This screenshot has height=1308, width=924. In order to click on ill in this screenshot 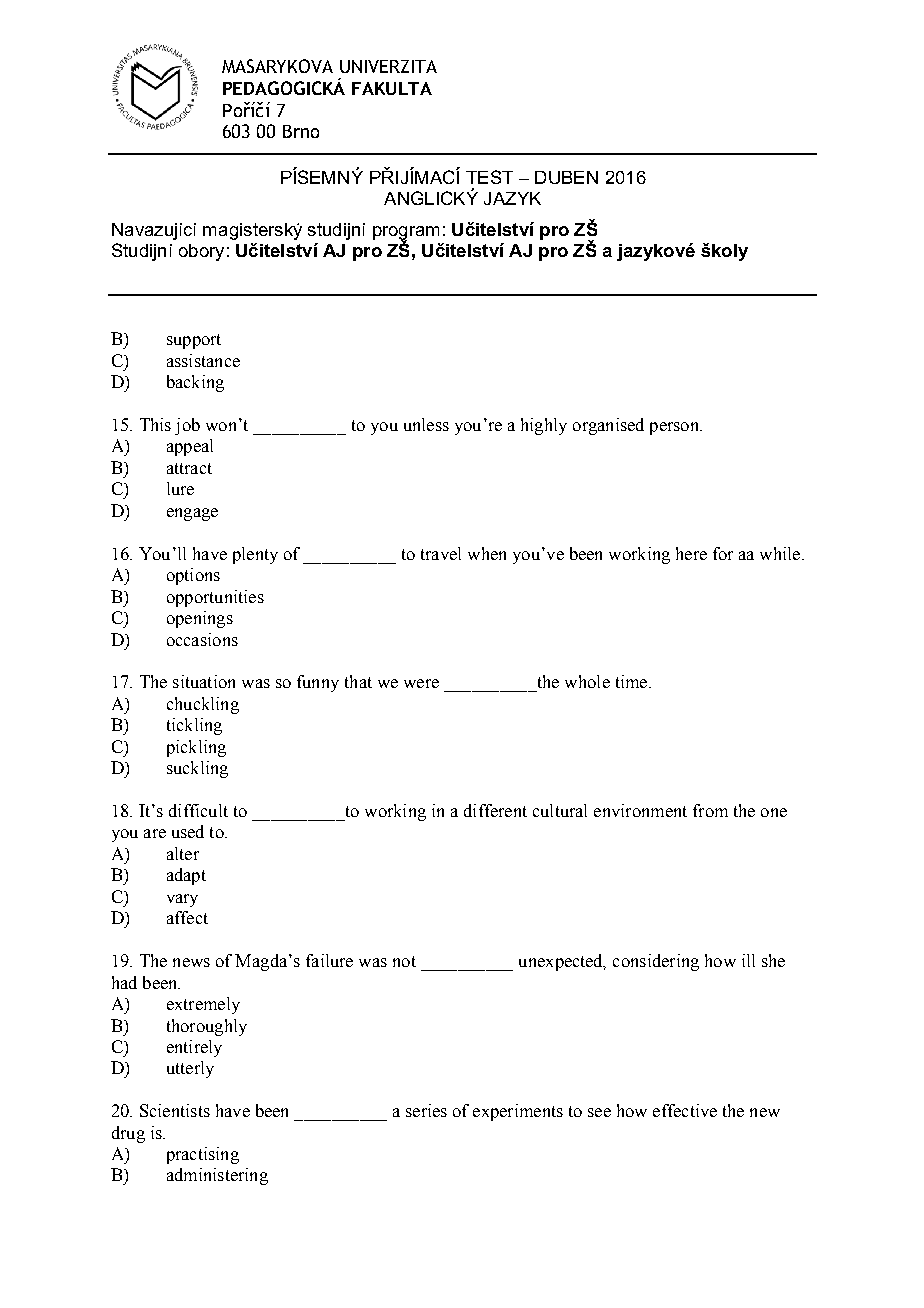, I will do `click(748, 960)`.
